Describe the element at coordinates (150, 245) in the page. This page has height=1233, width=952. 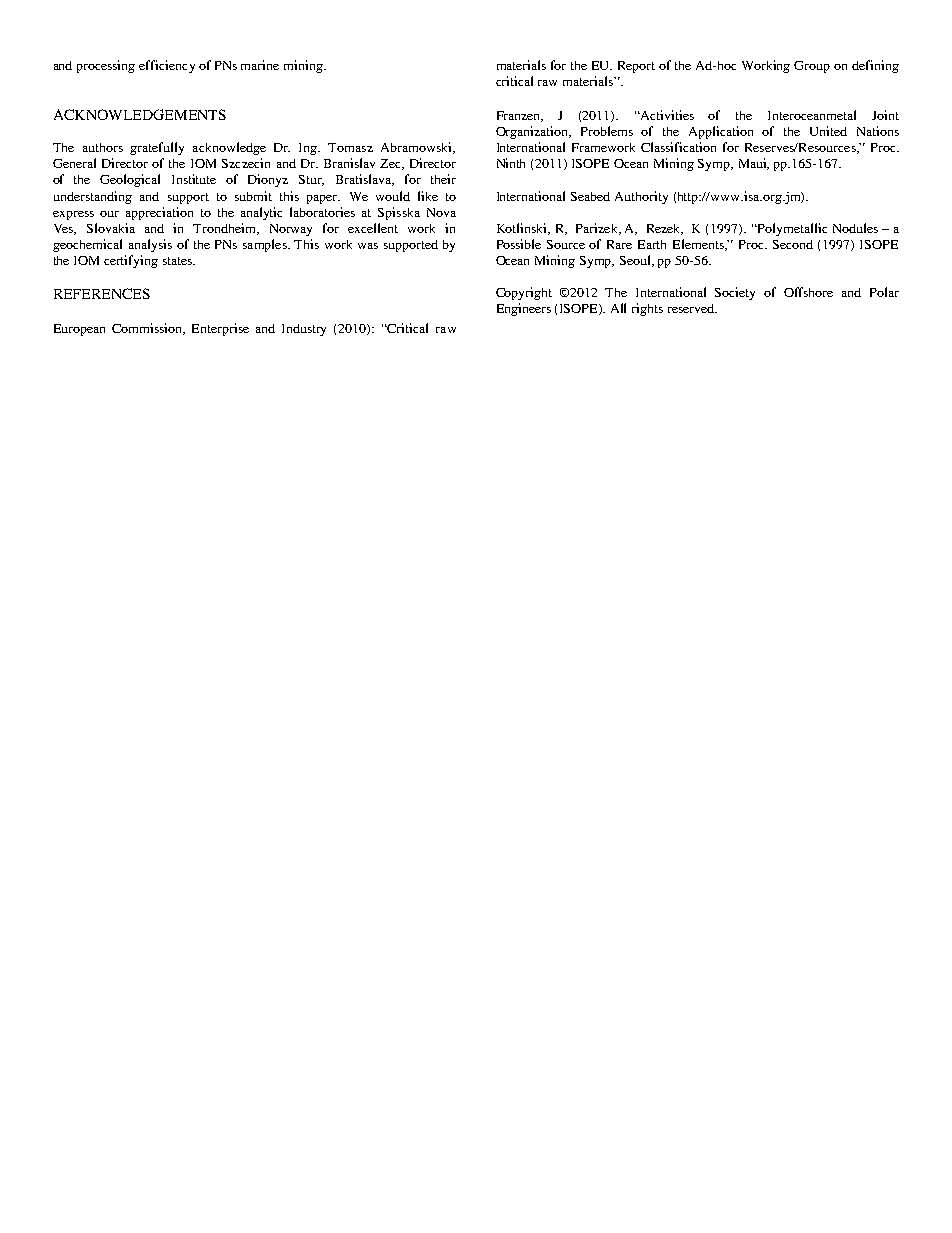
I see `analysis` at that location.
